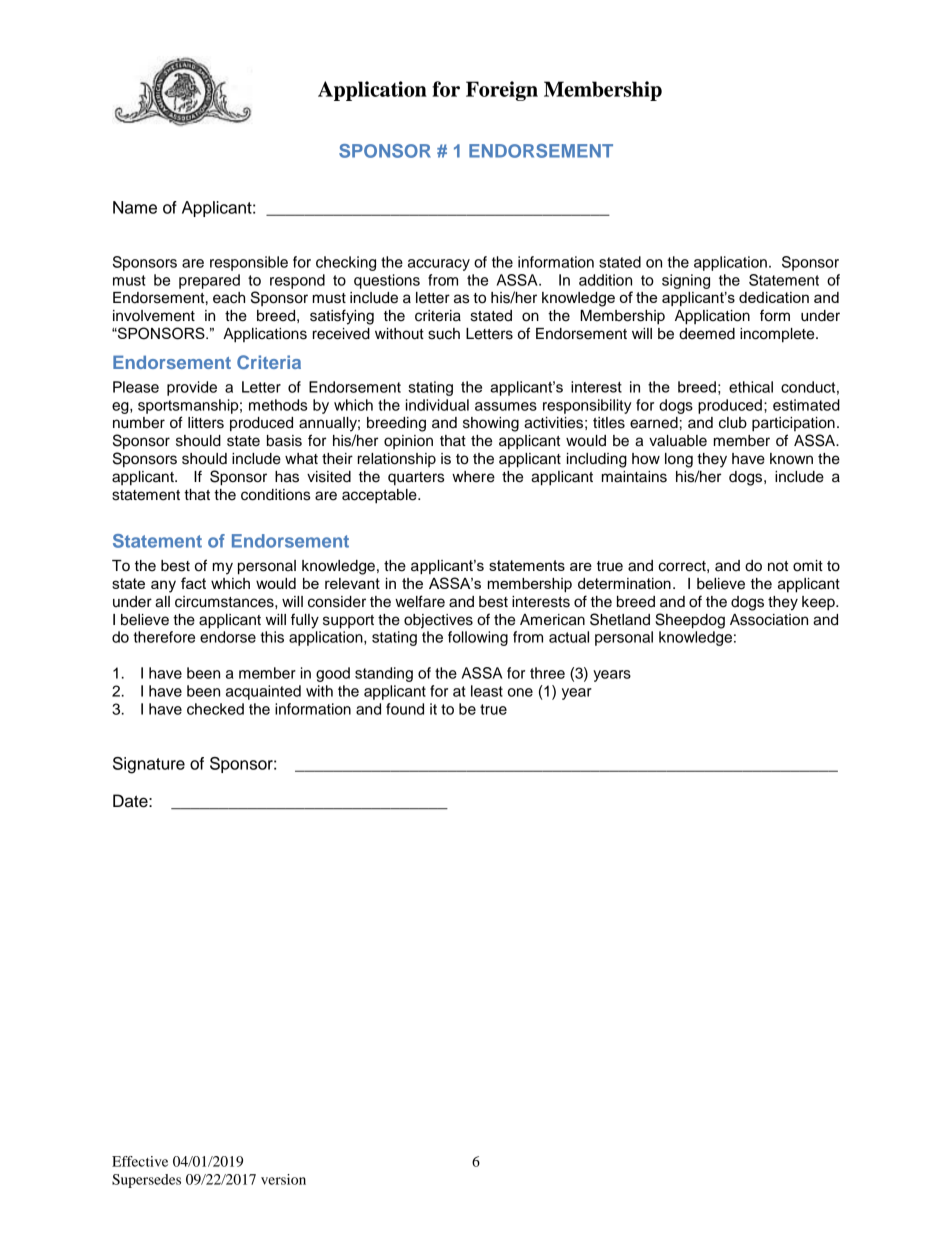  What do you see at coordinates (215, 709) in the screenshot?
I see `checked` at bounding box center [215, 709].
